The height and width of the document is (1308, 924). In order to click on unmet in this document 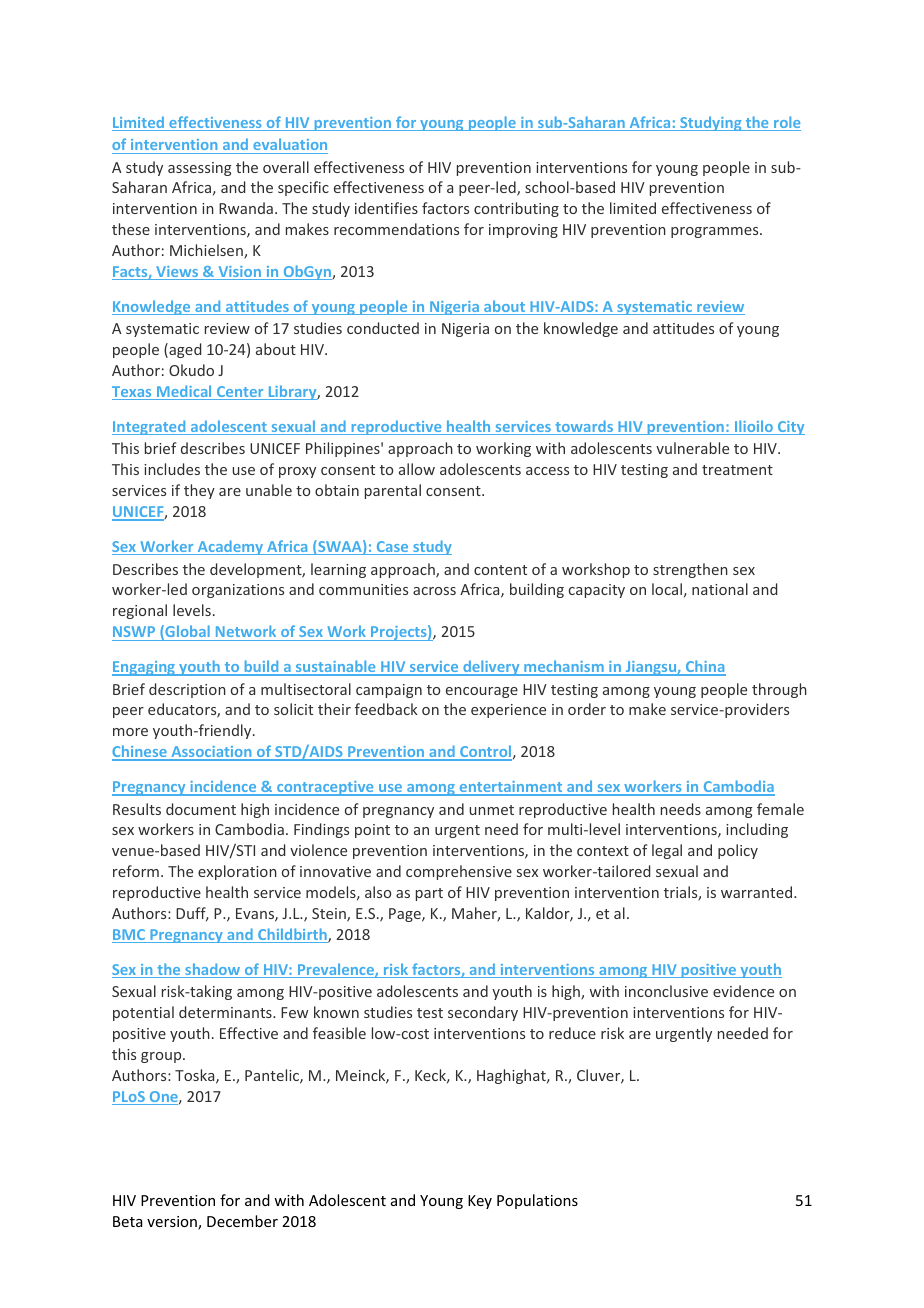, I will do `click(491, 810)`.
